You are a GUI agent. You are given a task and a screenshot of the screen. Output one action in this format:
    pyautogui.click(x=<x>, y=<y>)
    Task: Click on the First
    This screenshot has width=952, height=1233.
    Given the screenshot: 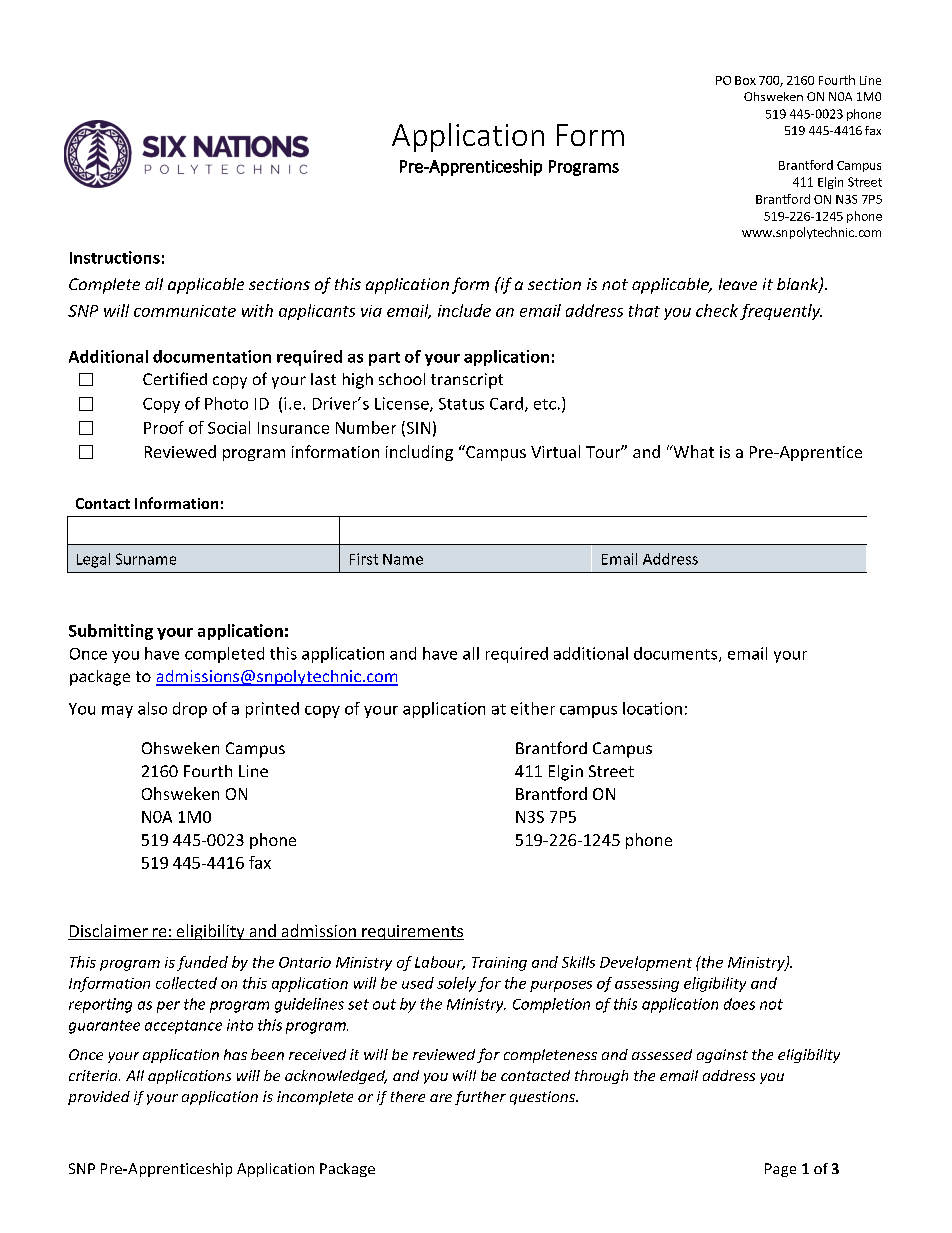 What is the action you would take?
    pyautogui.click(x=364, y=559)
